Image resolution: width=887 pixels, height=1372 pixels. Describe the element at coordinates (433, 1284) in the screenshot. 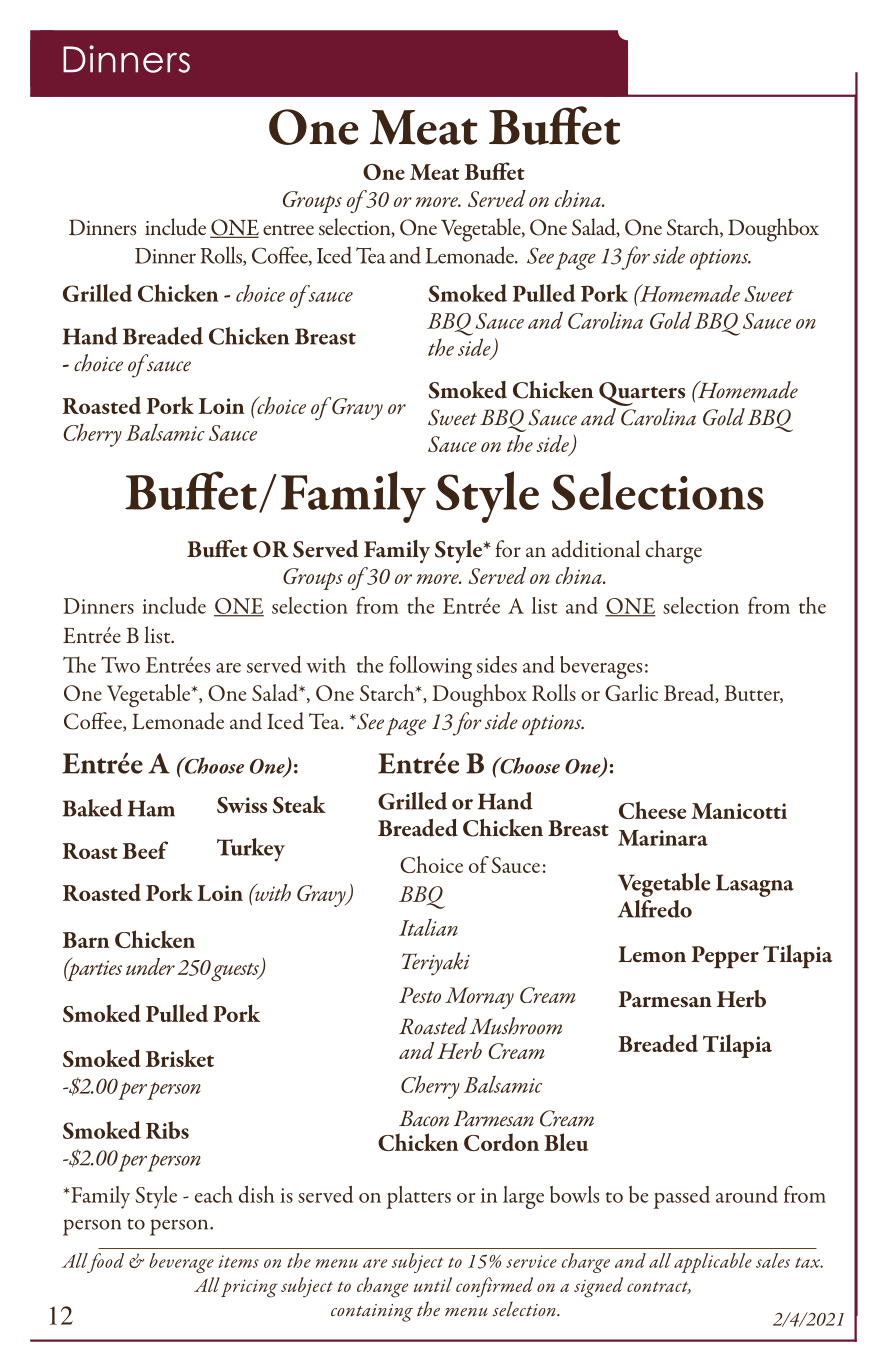

I see `until` at that location.
